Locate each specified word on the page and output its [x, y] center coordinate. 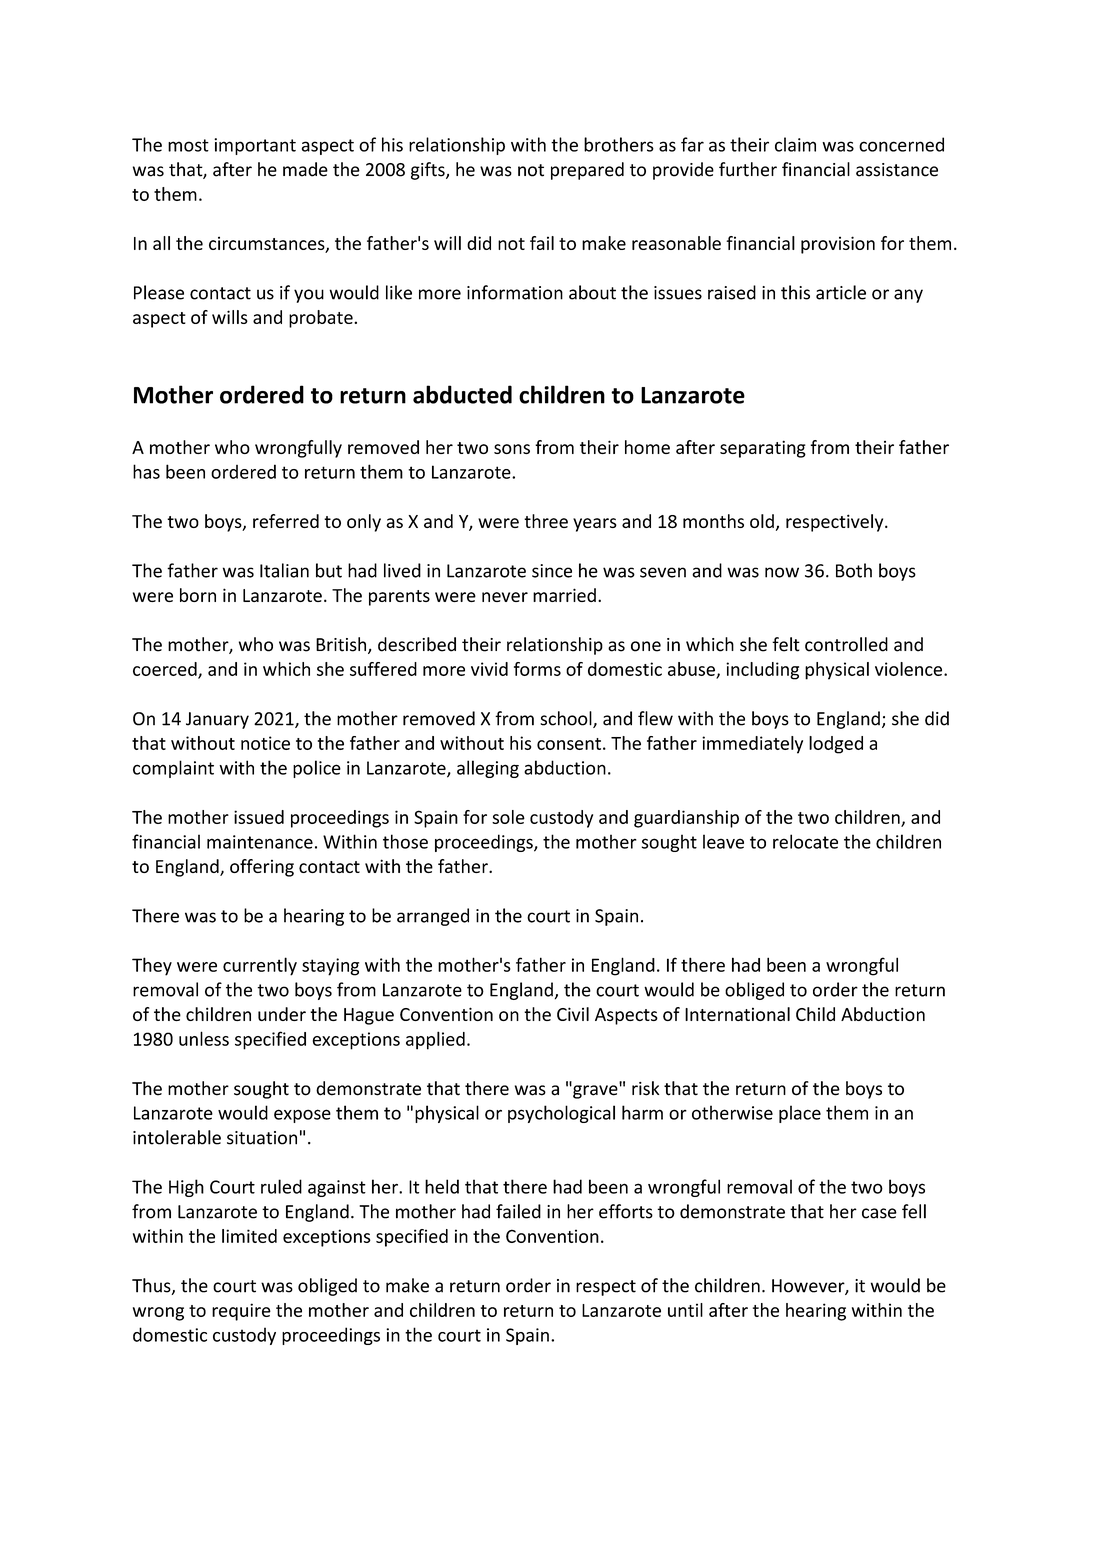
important [255, 146]
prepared [587, 171]
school [567, 719]
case [879, 1213]
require [241, 1312]
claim [795, 144]
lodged [836, 745]
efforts [626, 1211]
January [217, 720]
